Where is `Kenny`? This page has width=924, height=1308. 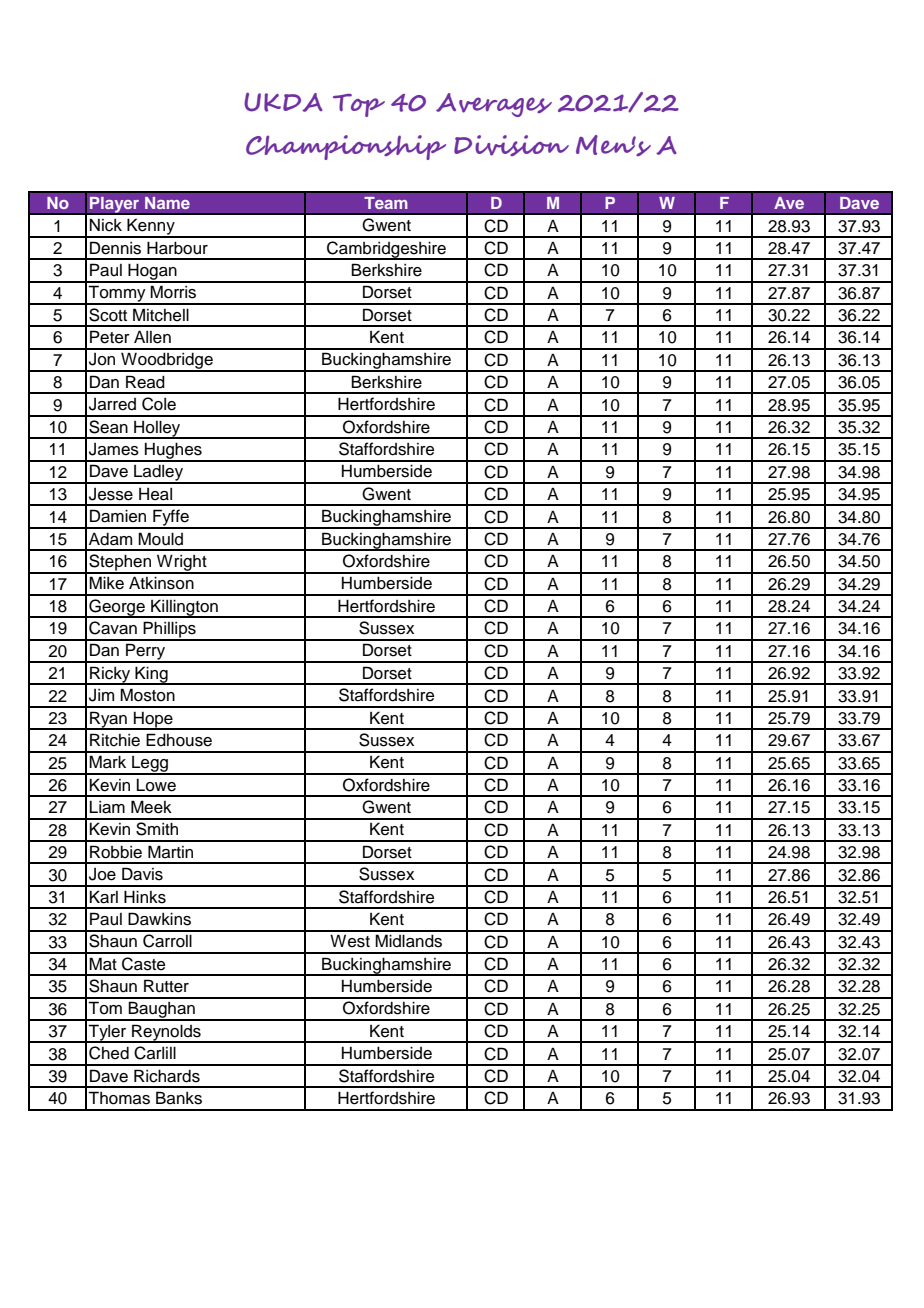 Kenny is located at coordinates (151, 227).
